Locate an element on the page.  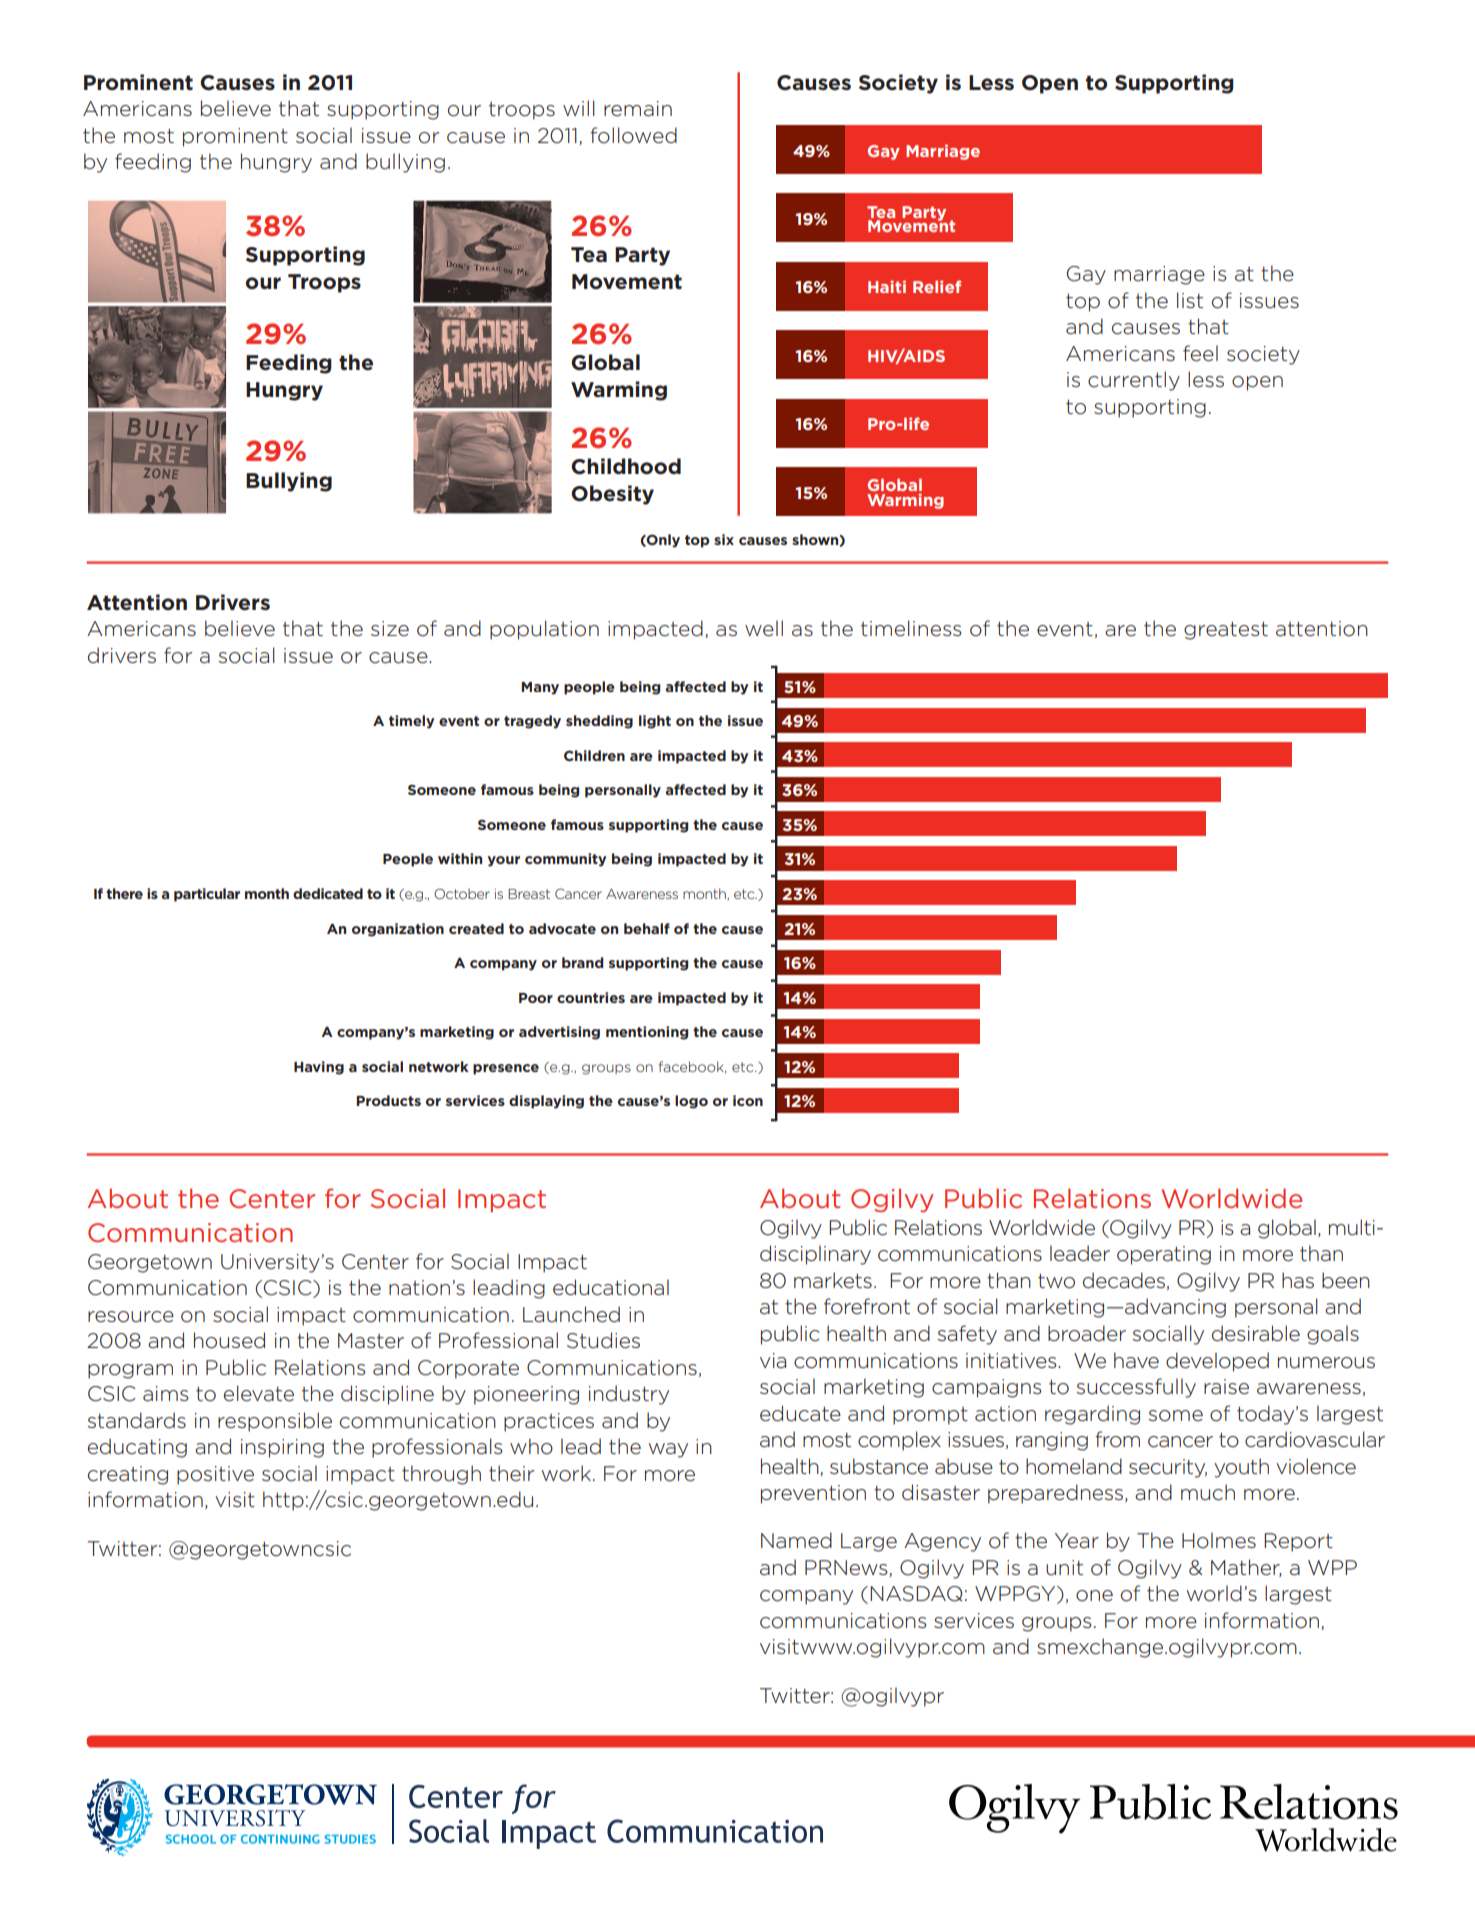
size is located at coordinates (390, 628).
